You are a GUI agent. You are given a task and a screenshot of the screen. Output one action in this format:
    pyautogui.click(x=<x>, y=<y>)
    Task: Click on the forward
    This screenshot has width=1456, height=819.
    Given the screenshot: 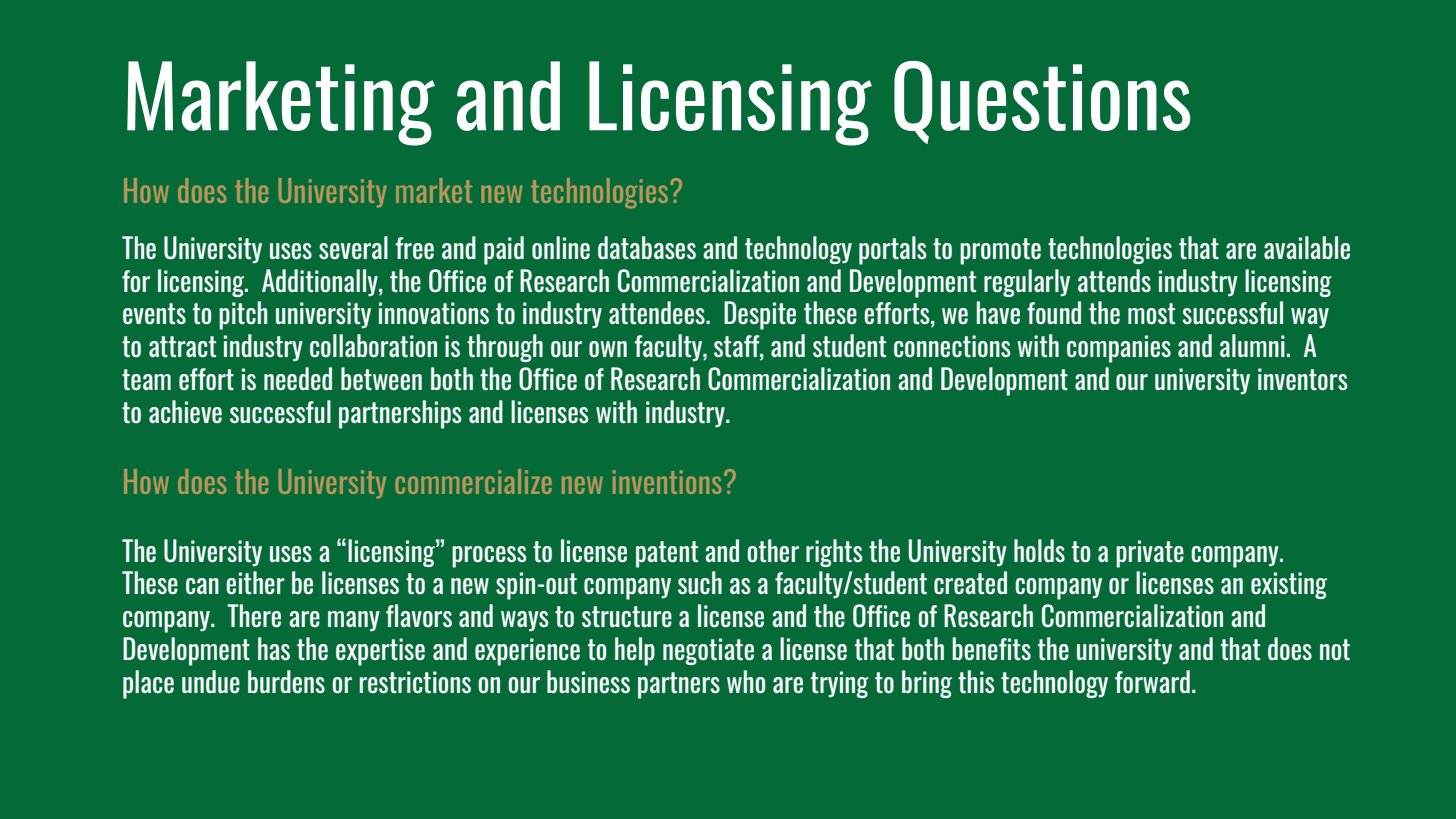 What is the action you would take?
    pyautogui.click(x=1152, y=681)
